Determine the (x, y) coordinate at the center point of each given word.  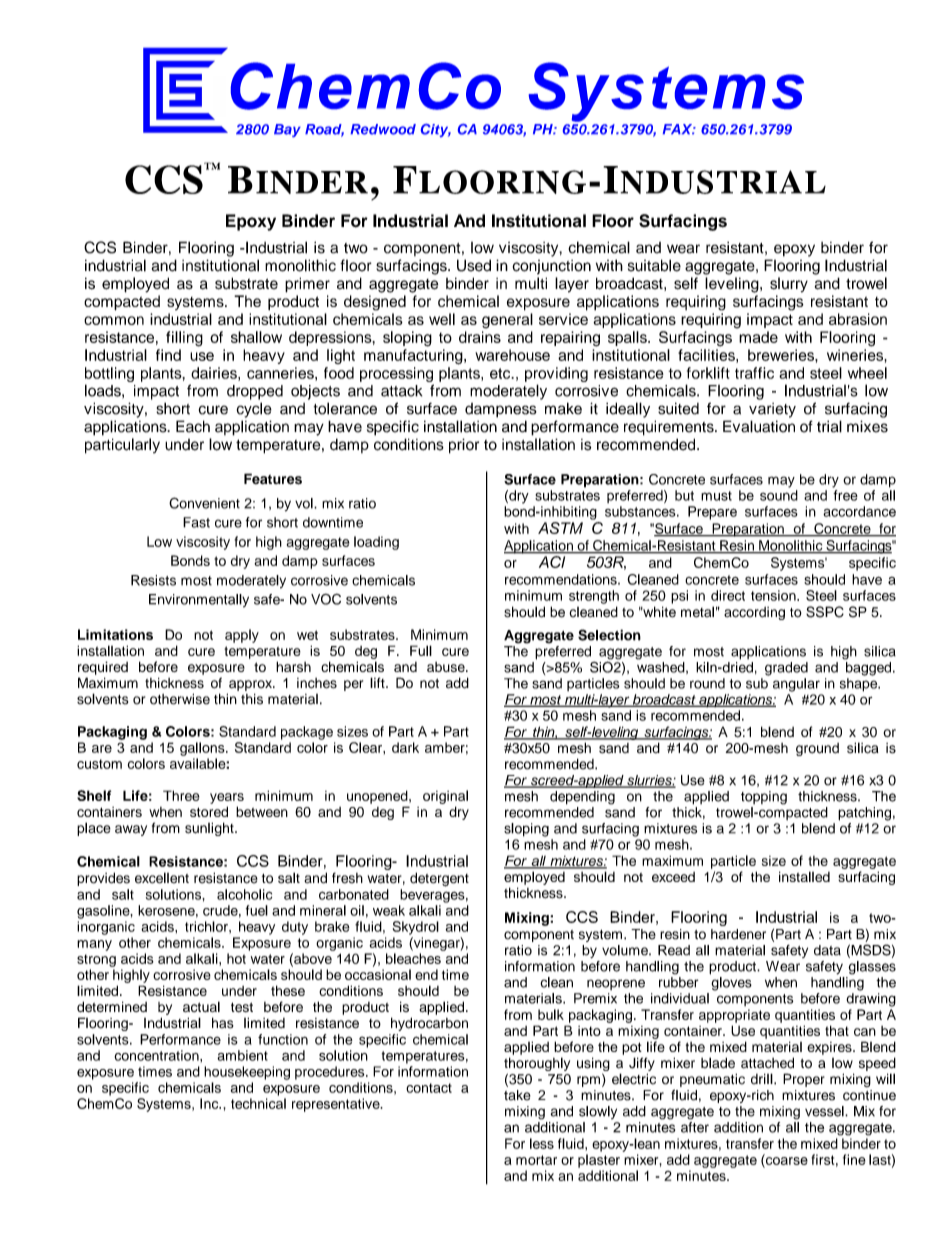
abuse (447, 667)
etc (501, 373)
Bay (287, 130)
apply (242, 636)
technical (258, 1103)
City (436, 130)
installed (804, 876)
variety (772, 410)
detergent (439, 879)
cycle (254, 410)
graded (786, 669)
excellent (162, 878)
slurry (789, 285)
